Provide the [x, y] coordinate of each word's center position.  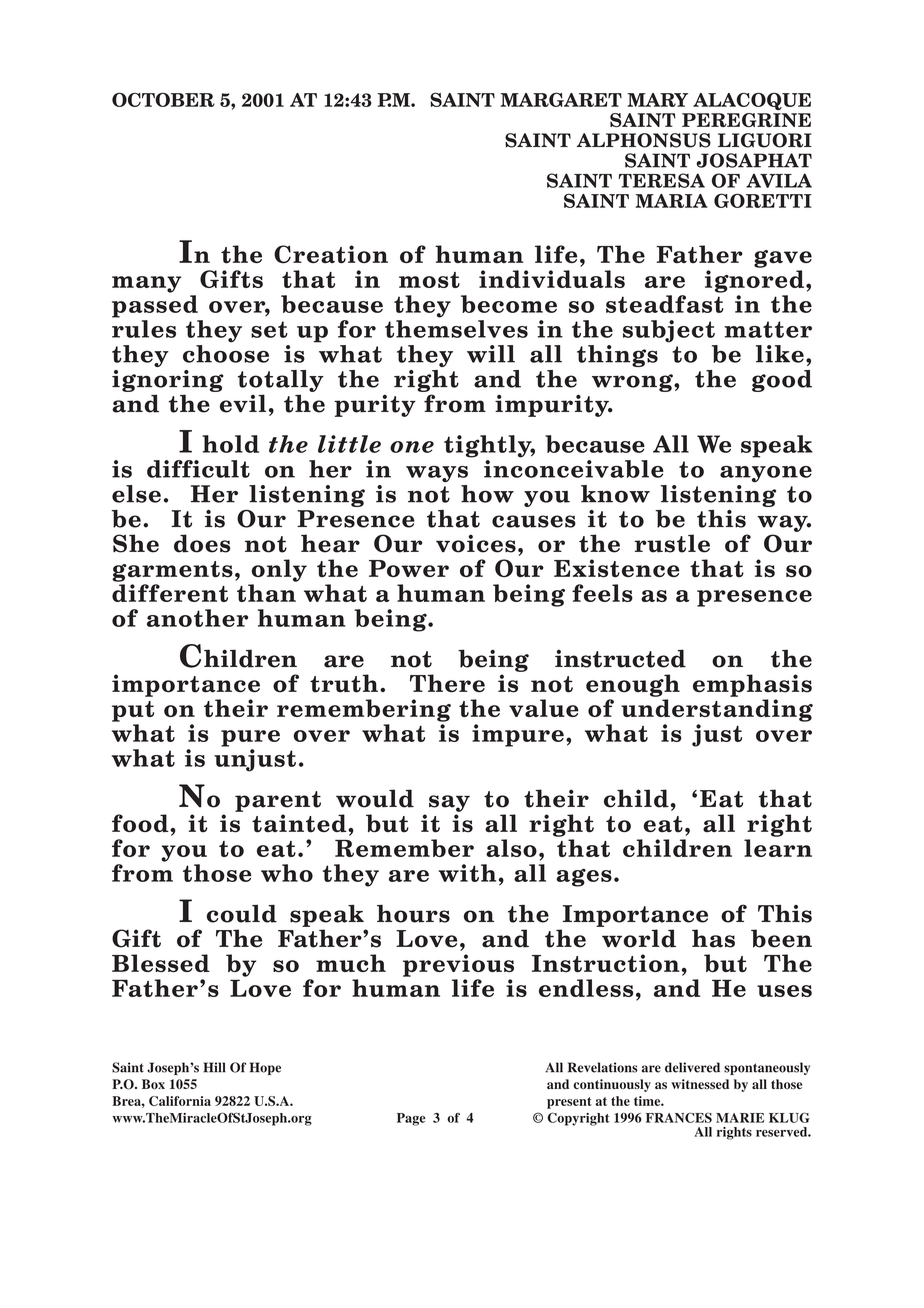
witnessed [700, 1084]
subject [669, 331]
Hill [214, 1067]
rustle [672, 543]
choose [226, 354]
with [467, 873]
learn [778, 848]
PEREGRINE [746, 120]
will [491, 354]
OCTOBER [163, 99]
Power [409, 568]
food [141, 823]
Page [411, 1119]
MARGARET [561, 99]
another [197, 618]
